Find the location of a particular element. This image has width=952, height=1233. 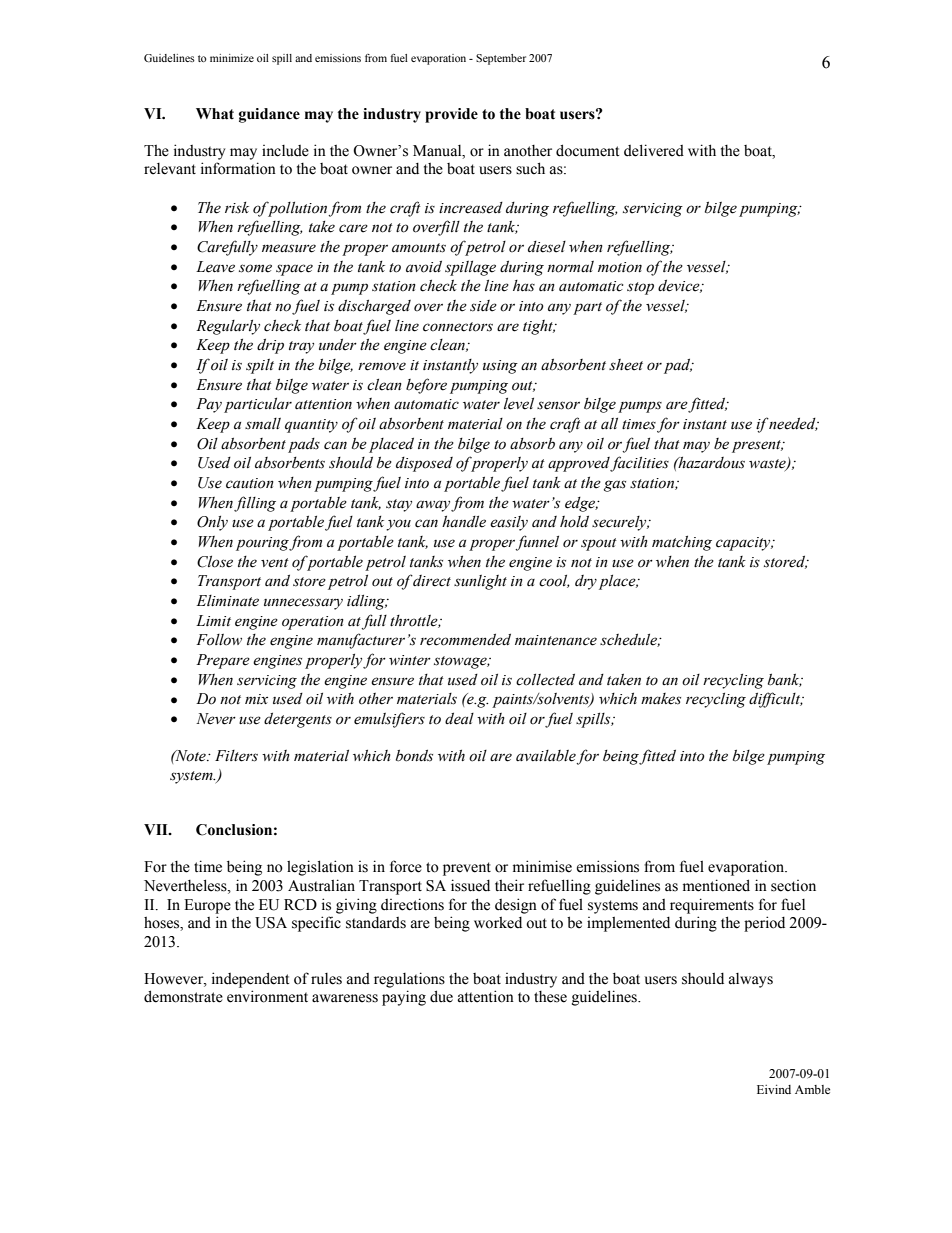

due is located at coordinates (441, 996).
